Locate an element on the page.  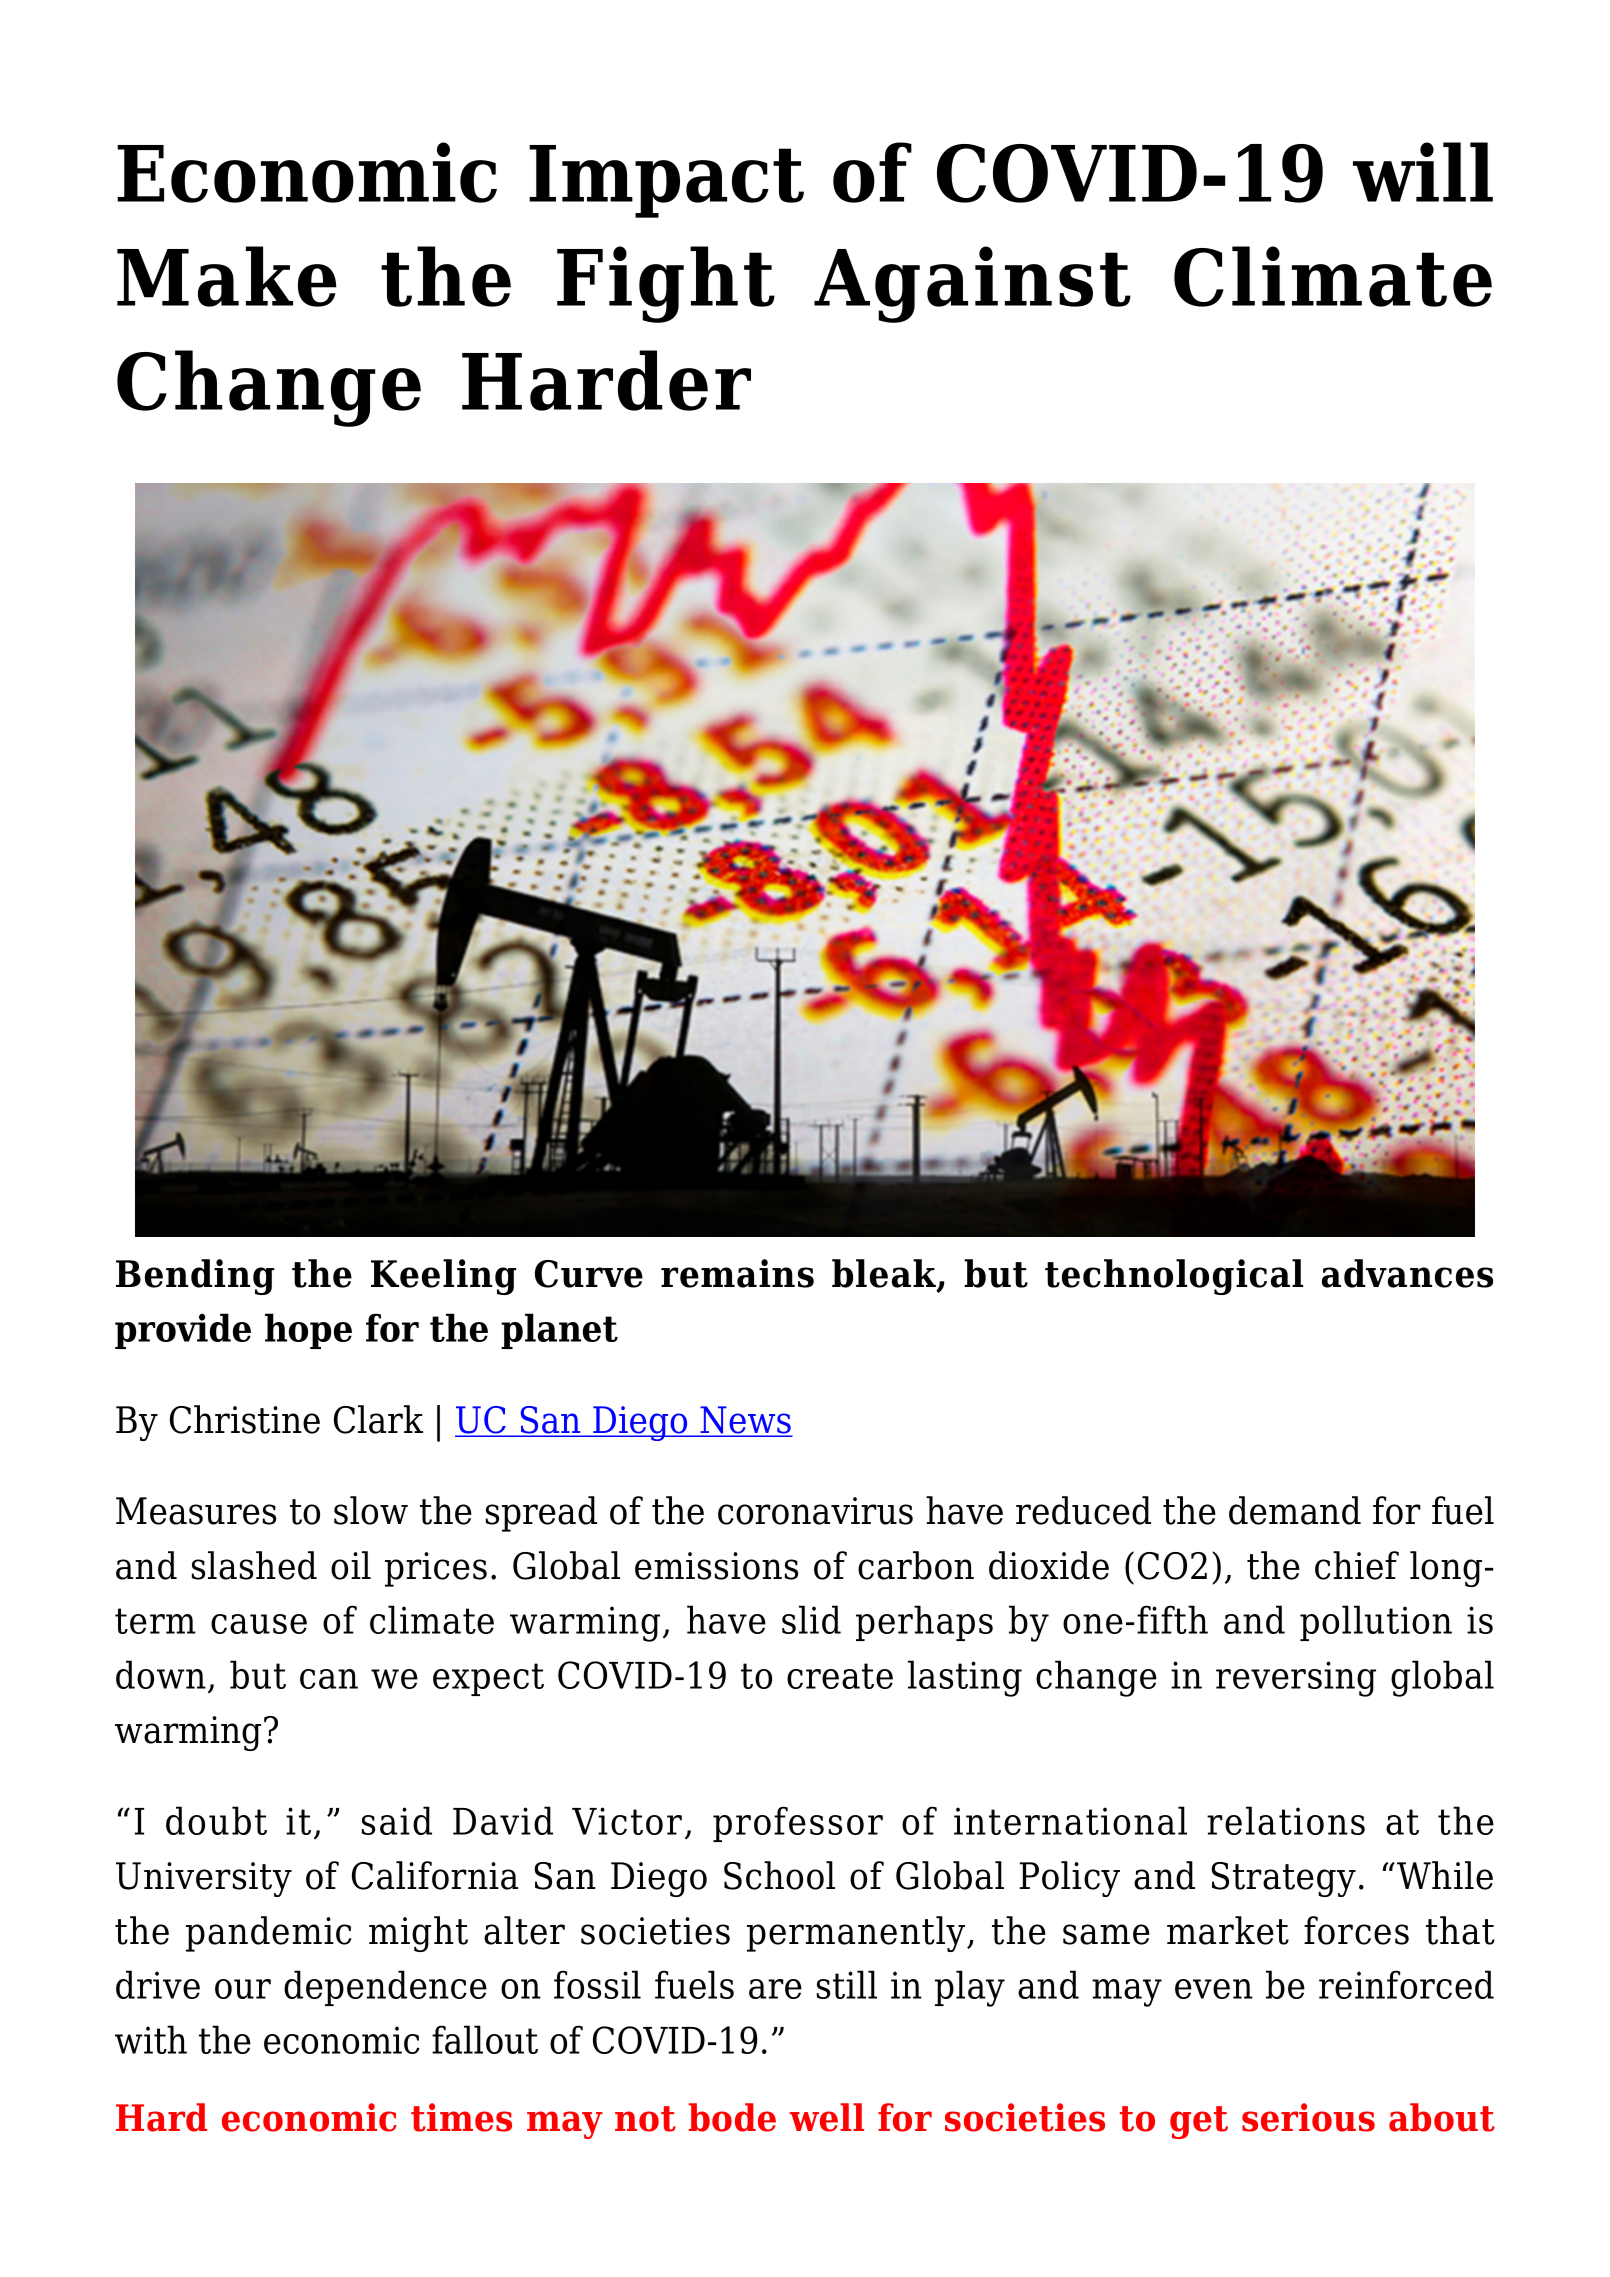
will is located at coordinates (1423, 172).
